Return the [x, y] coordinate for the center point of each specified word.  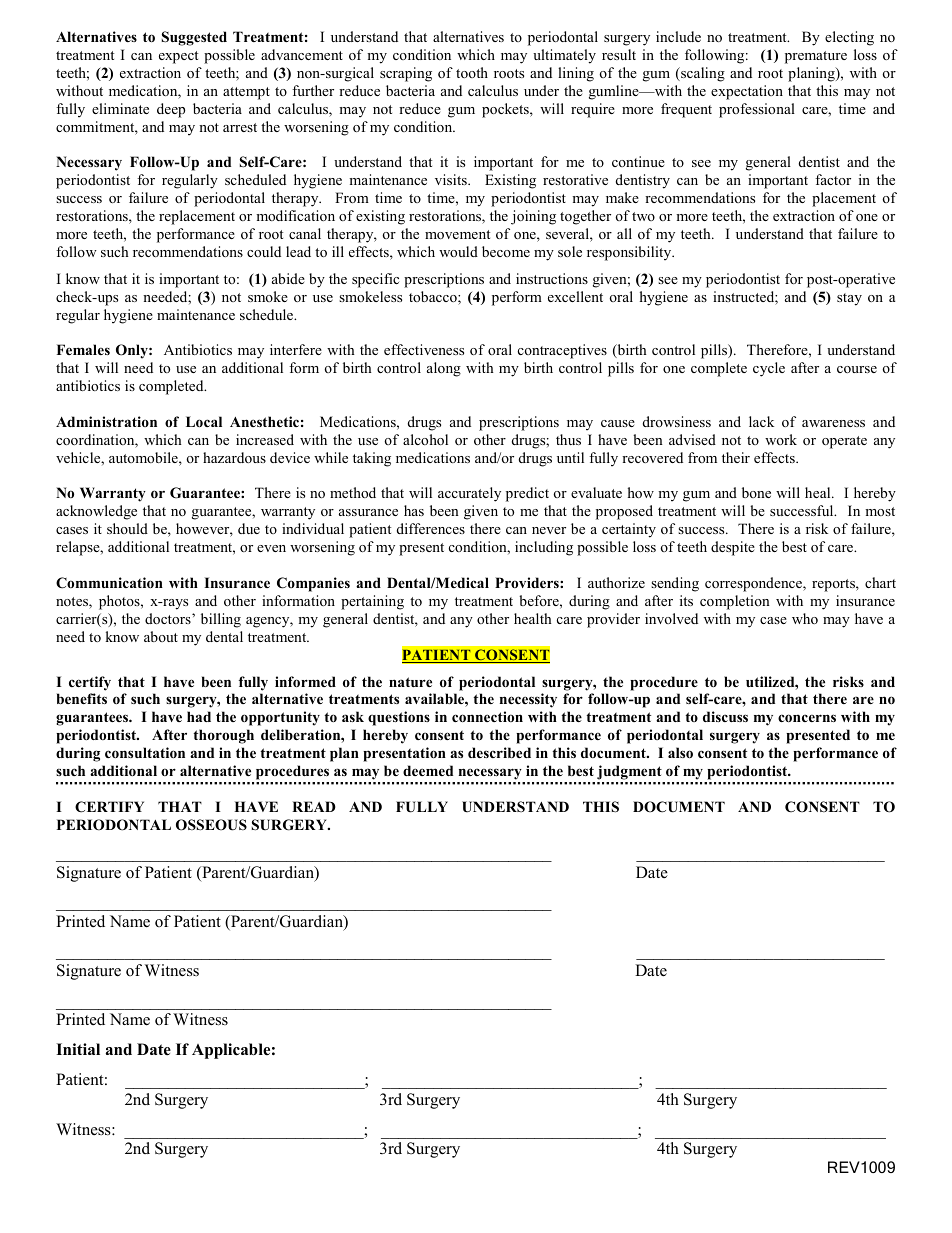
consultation [145, 752]
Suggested [194, 38]
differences [431, 528]
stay [849, 299]
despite [733, 548]
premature [816, 57]
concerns [807, 718]
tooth [472, 72]
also [680, 752]
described [499, 752]
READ [314, 806]
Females [83, 349]
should [127, 528]
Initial [78, 1049]
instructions [552, 278]
